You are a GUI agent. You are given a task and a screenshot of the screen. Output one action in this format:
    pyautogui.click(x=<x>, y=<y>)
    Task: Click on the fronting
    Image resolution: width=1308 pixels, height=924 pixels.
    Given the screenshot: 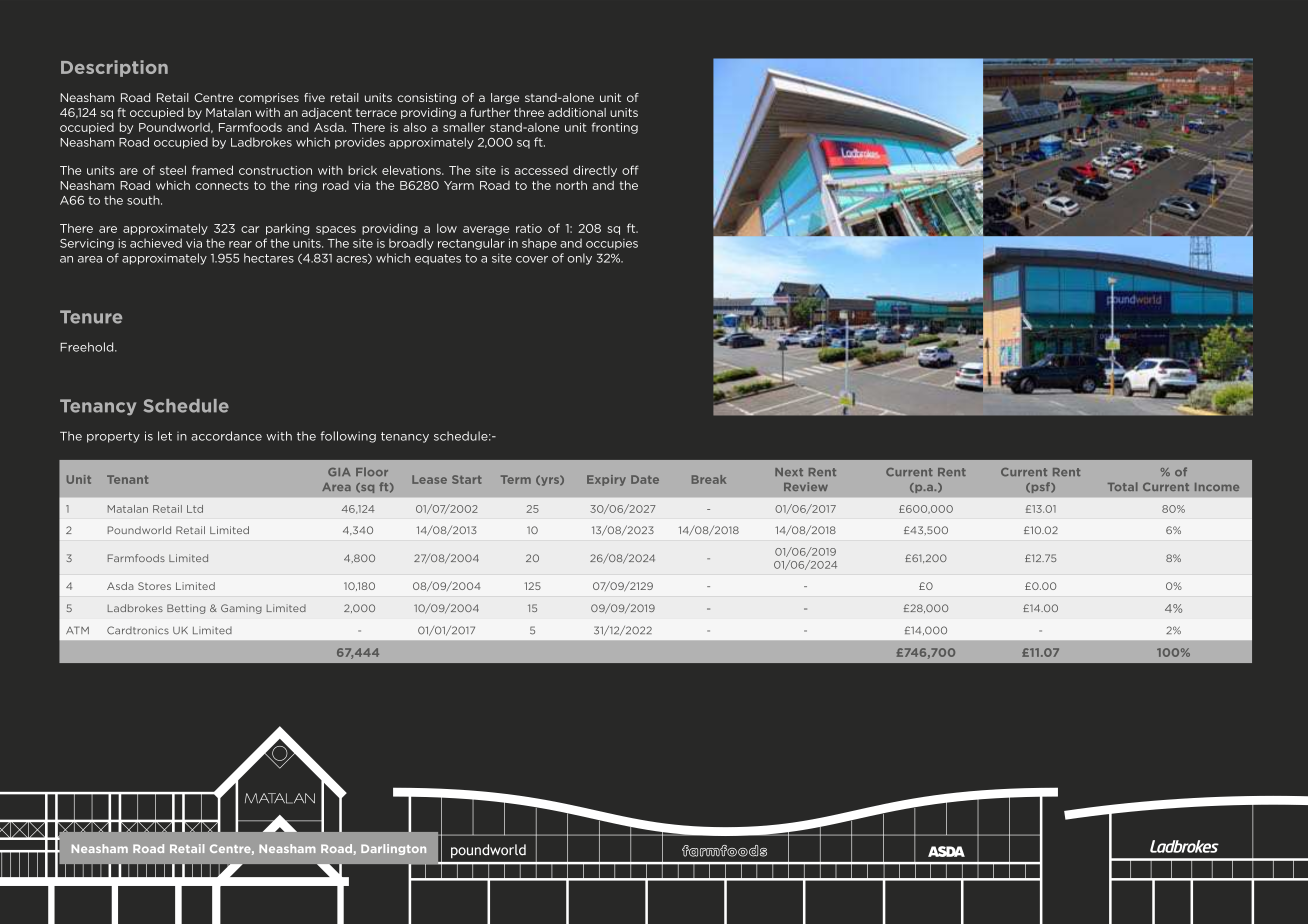 What is the action you would take?
    pyautogui.click(x=615, y=128)
